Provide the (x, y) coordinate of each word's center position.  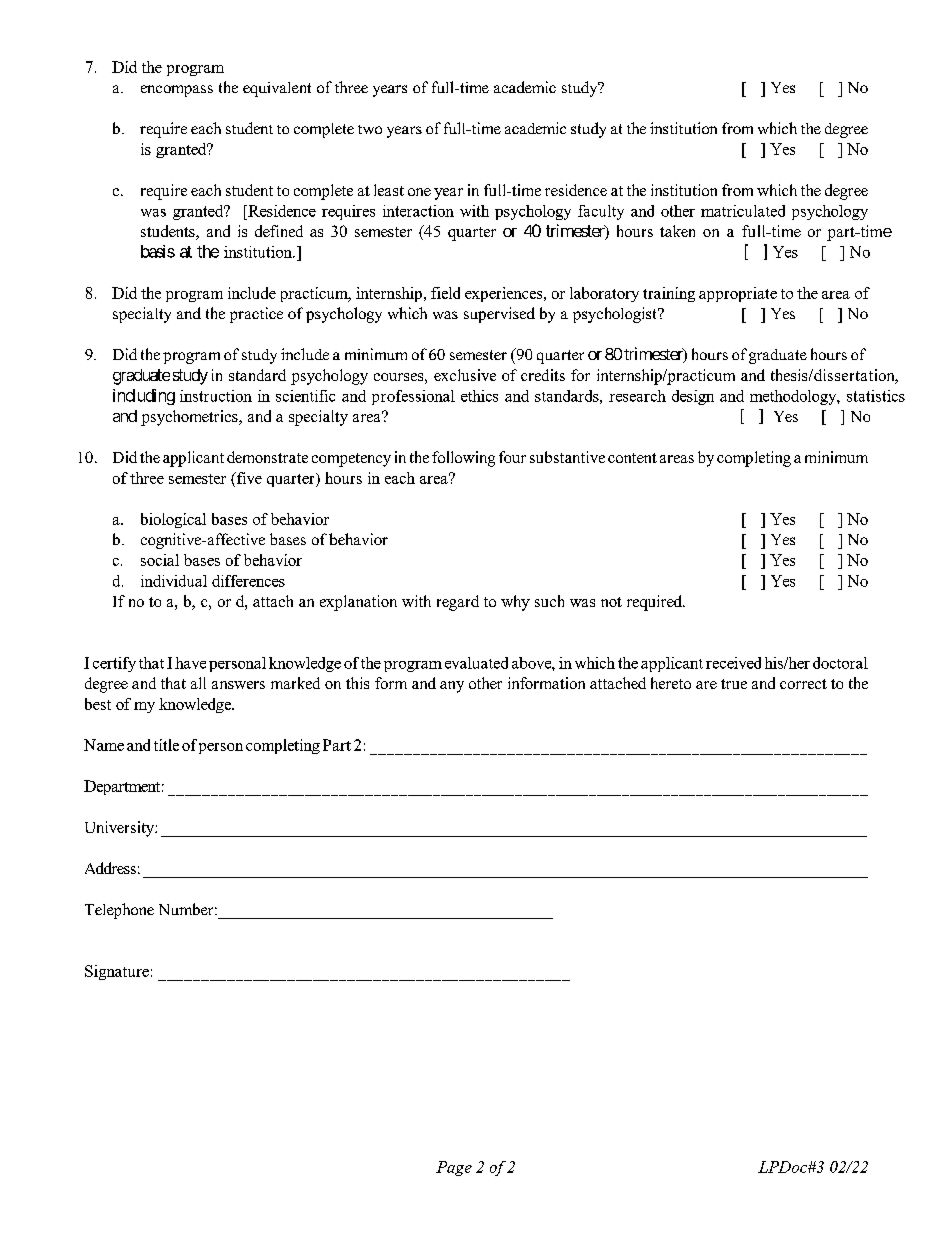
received (733, 663)
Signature (117, 972)
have (190, 663)
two (370, 129)
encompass (177, 91)
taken (677, 231)
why (515, 603)
